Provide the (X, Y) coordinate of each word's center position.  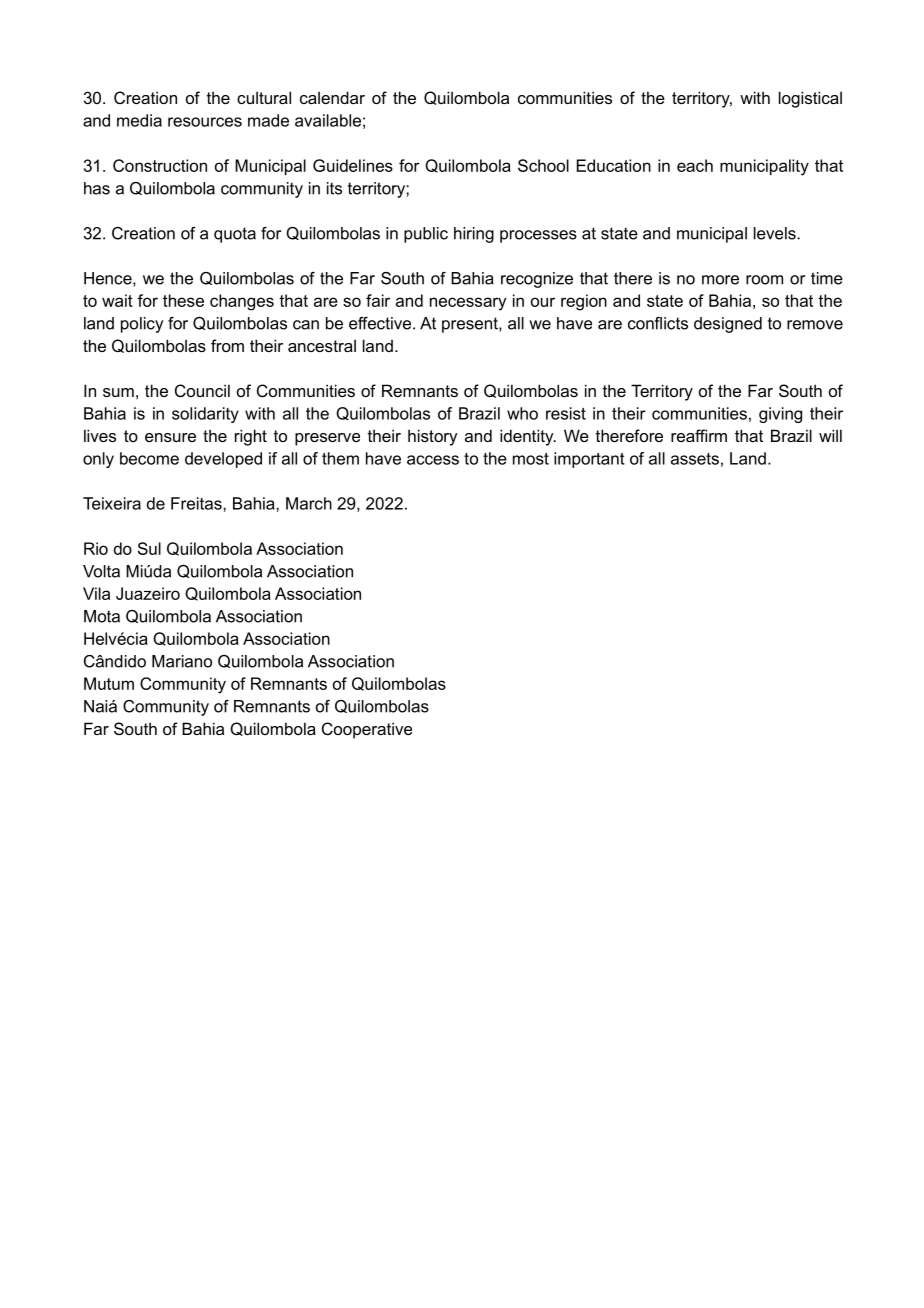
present (471, 325)
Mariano (182, 661)
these (183, 300)
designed (728, 325)
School (543, 165)
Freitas (197, 503)
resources (205, 122)
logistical (810, 99)
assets (695, 459)
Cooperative (367, 730)
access (433, 460)
